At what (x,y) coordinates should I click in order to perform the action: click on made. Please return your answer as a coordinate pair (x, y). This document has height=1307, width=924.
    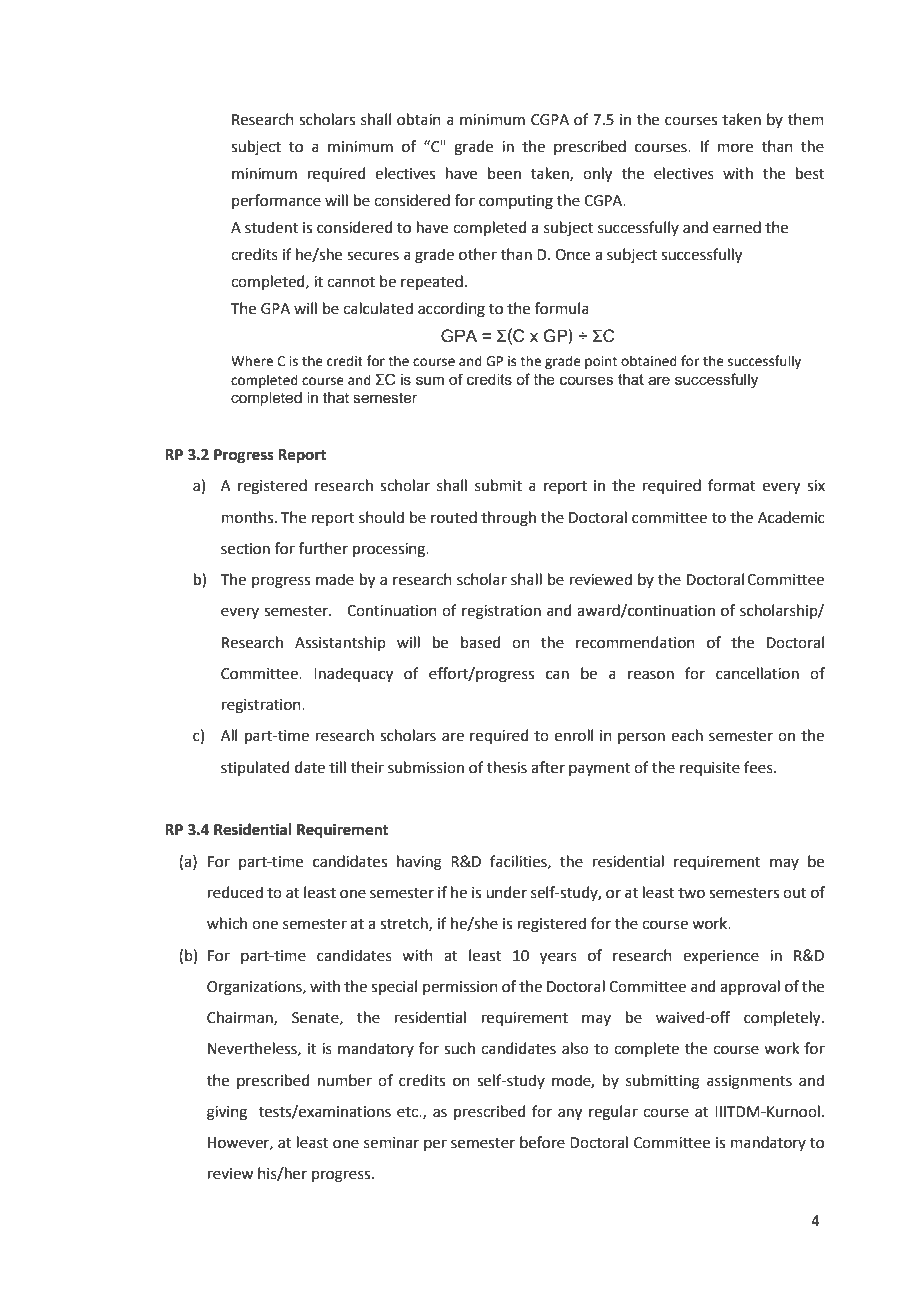
    Looking at the image, I should click on (335, 579).
